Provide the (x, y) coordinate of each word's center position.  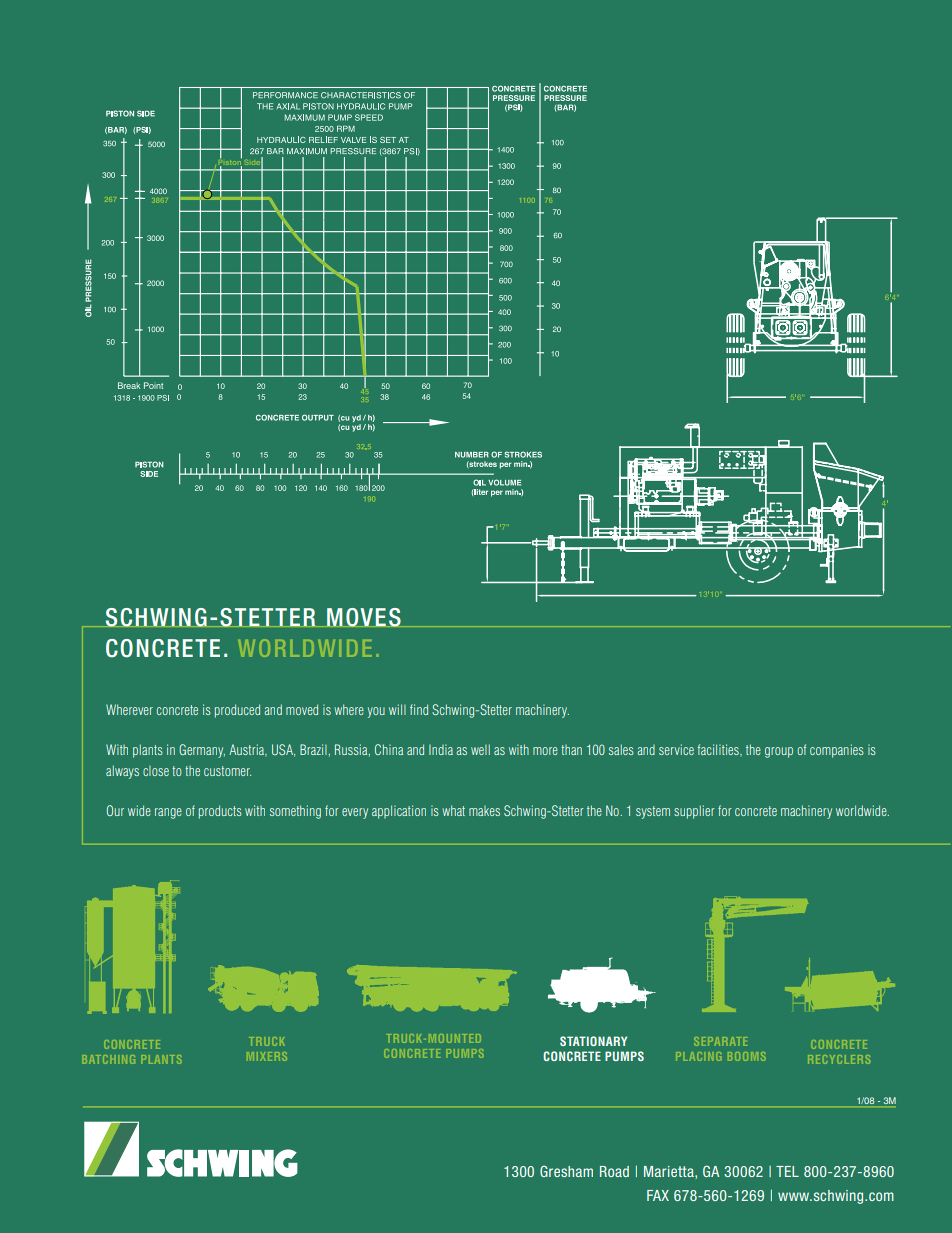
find (419, 709)
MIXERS (267, 1056)
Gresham (566, 1171)
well (480, 749)
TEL (787, 1171)
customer (227, 771)
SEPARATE (721, 1041)
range (168, 813)
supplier (694, 812)
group (779, 752)
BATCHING (109, 1059)
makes (484, 811)
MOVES (364, 617)
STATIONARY (593, 1041)
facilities (719, 750)
